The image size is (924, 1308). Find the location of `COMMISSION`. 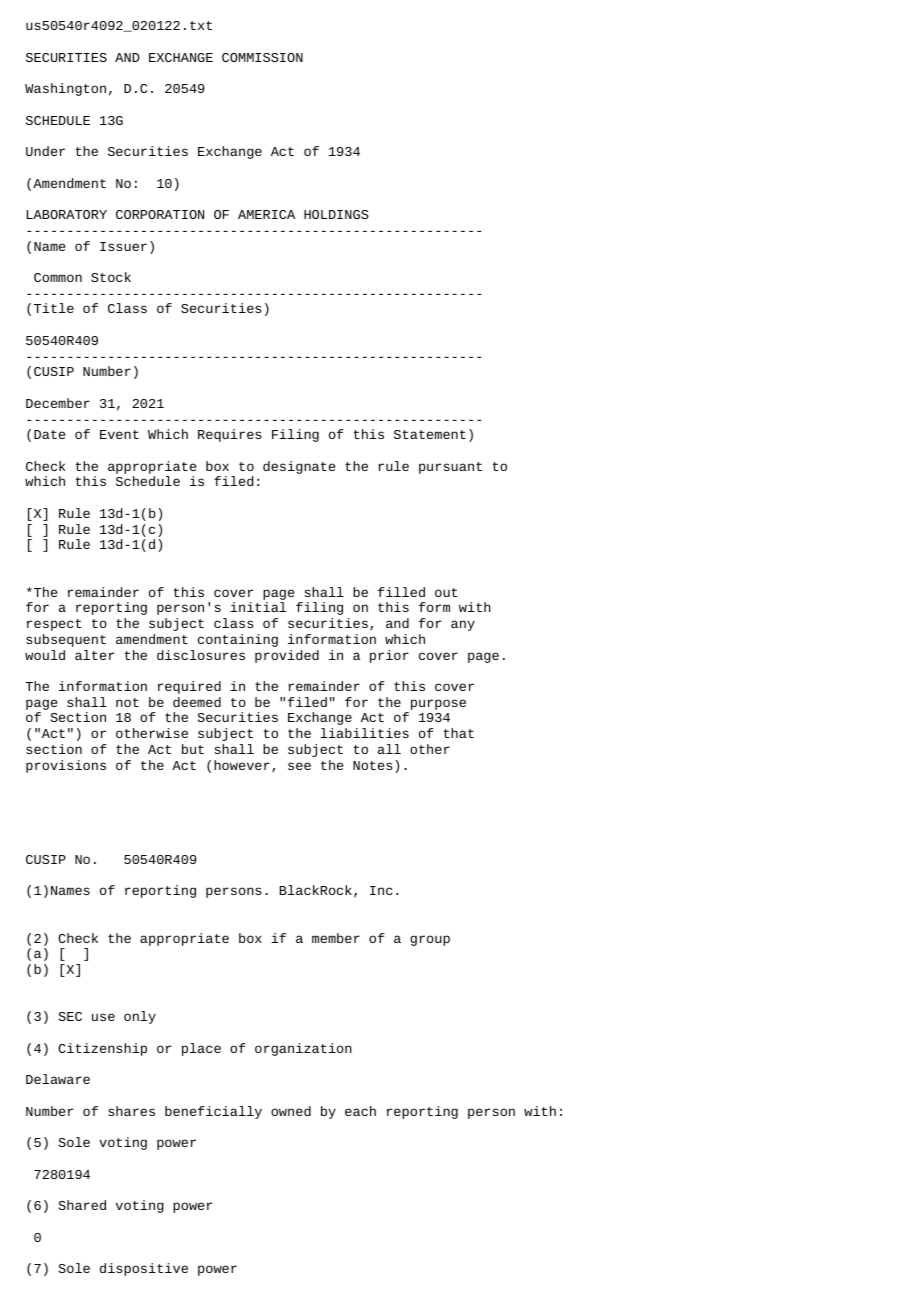

COMMISSION is located at coordinates (262, 57).
